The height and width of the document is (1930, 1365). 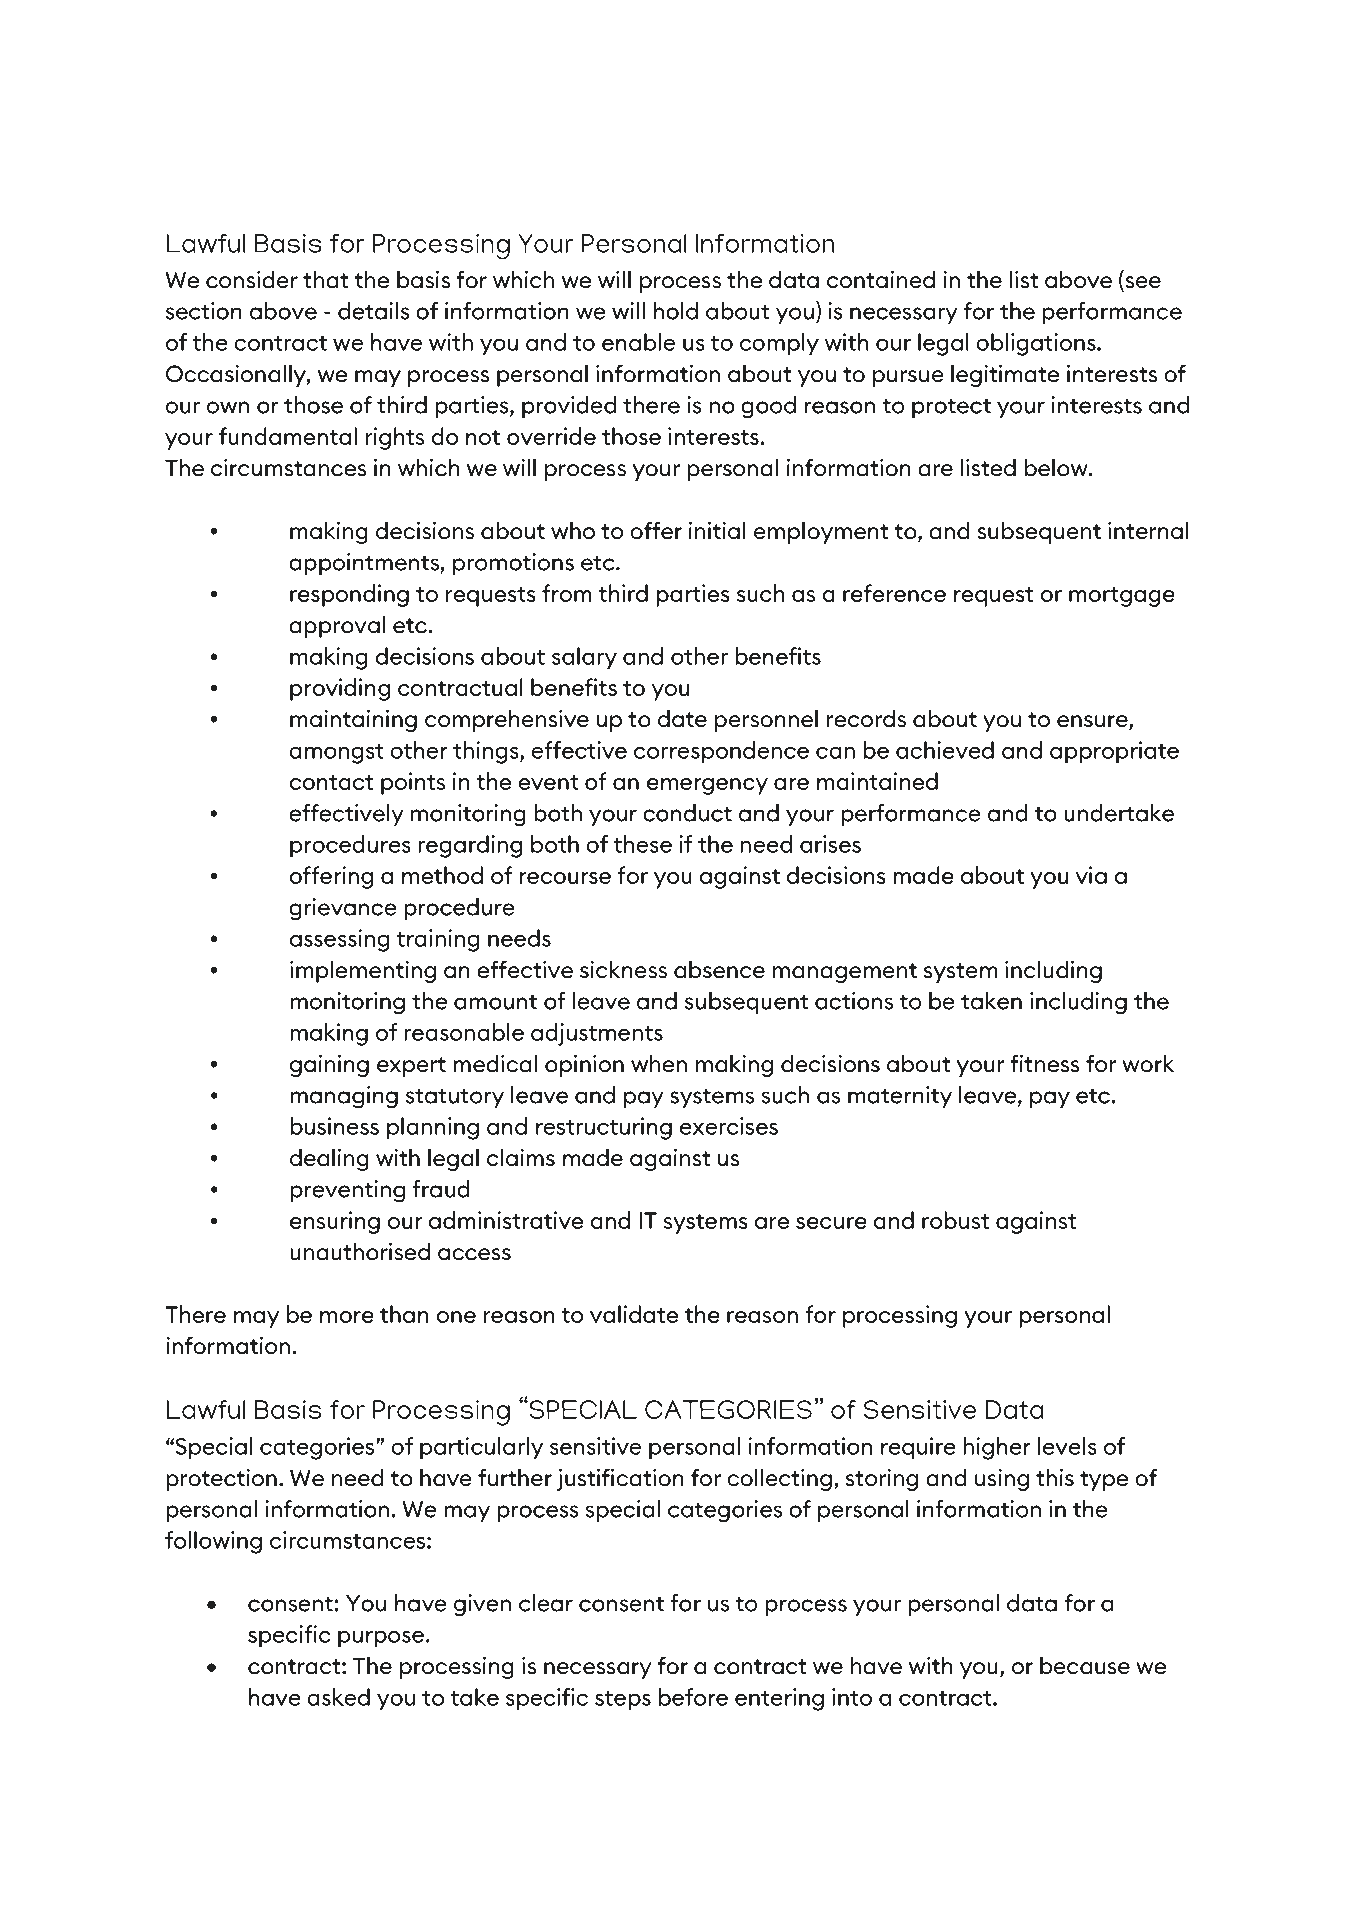 I want to click on asked, so click(x=338, y=1697).
